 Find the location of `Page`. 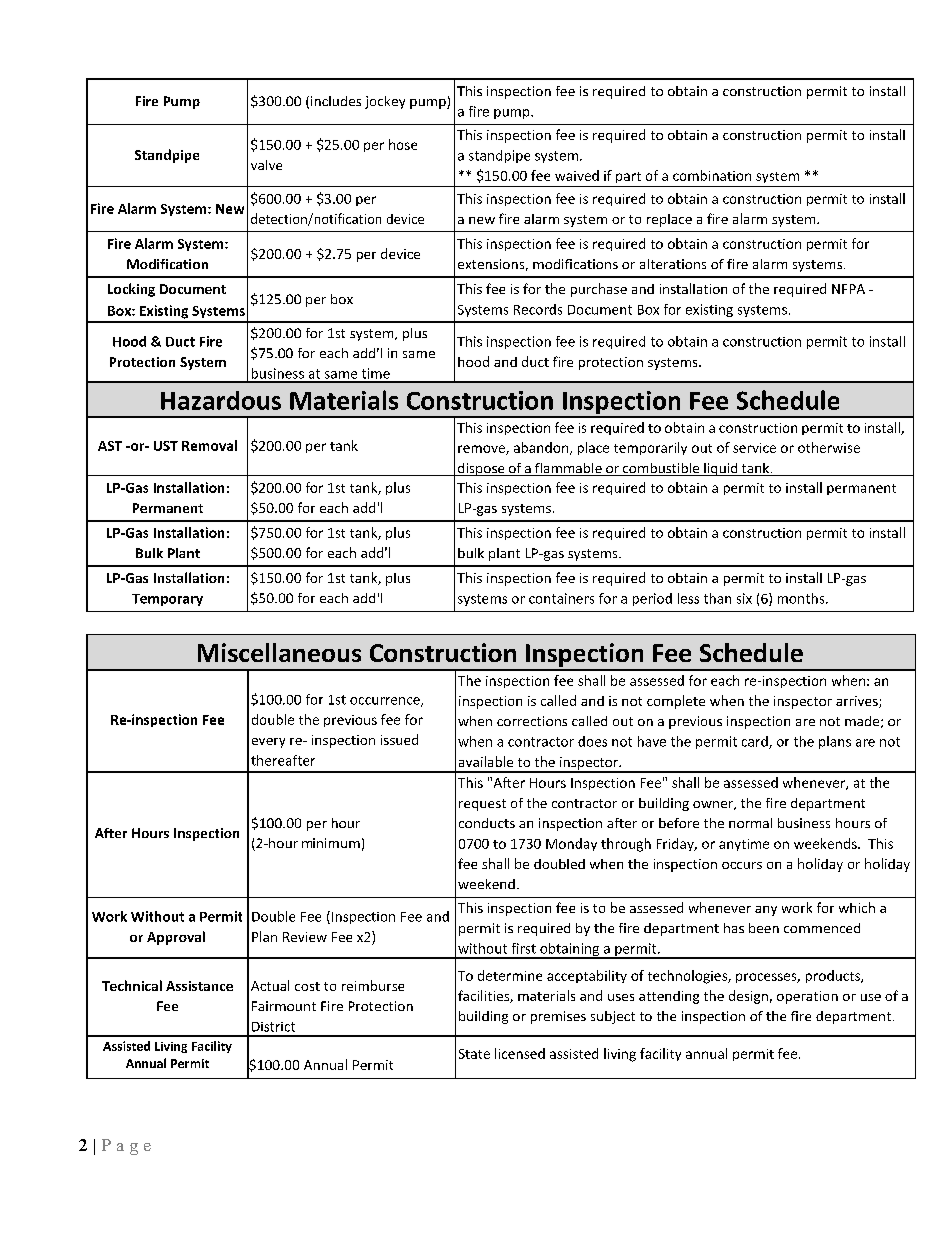

Page is located at coordinates (126, 1147).
